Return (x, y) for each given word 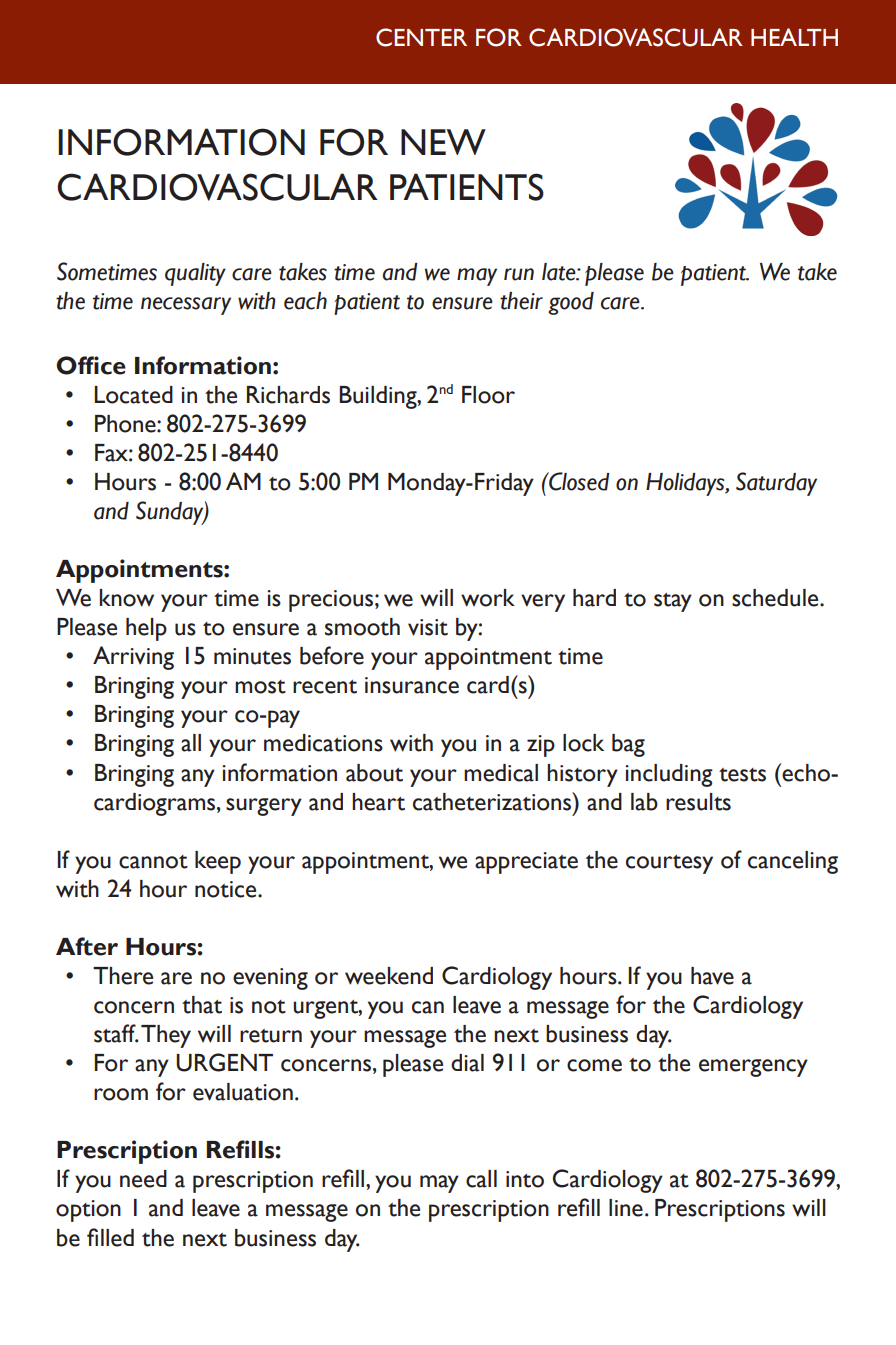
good (571, 303)
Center (421, 37)
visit (428, 627)
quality (195, 274)
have (712, 976)
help (146, 629)
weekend (389, 976)
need (143, 1179)
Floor (488, 395)
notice (227, 889)
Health (794, 37)
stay (673, 602)
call (481, 1179)
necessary (186, 306)
